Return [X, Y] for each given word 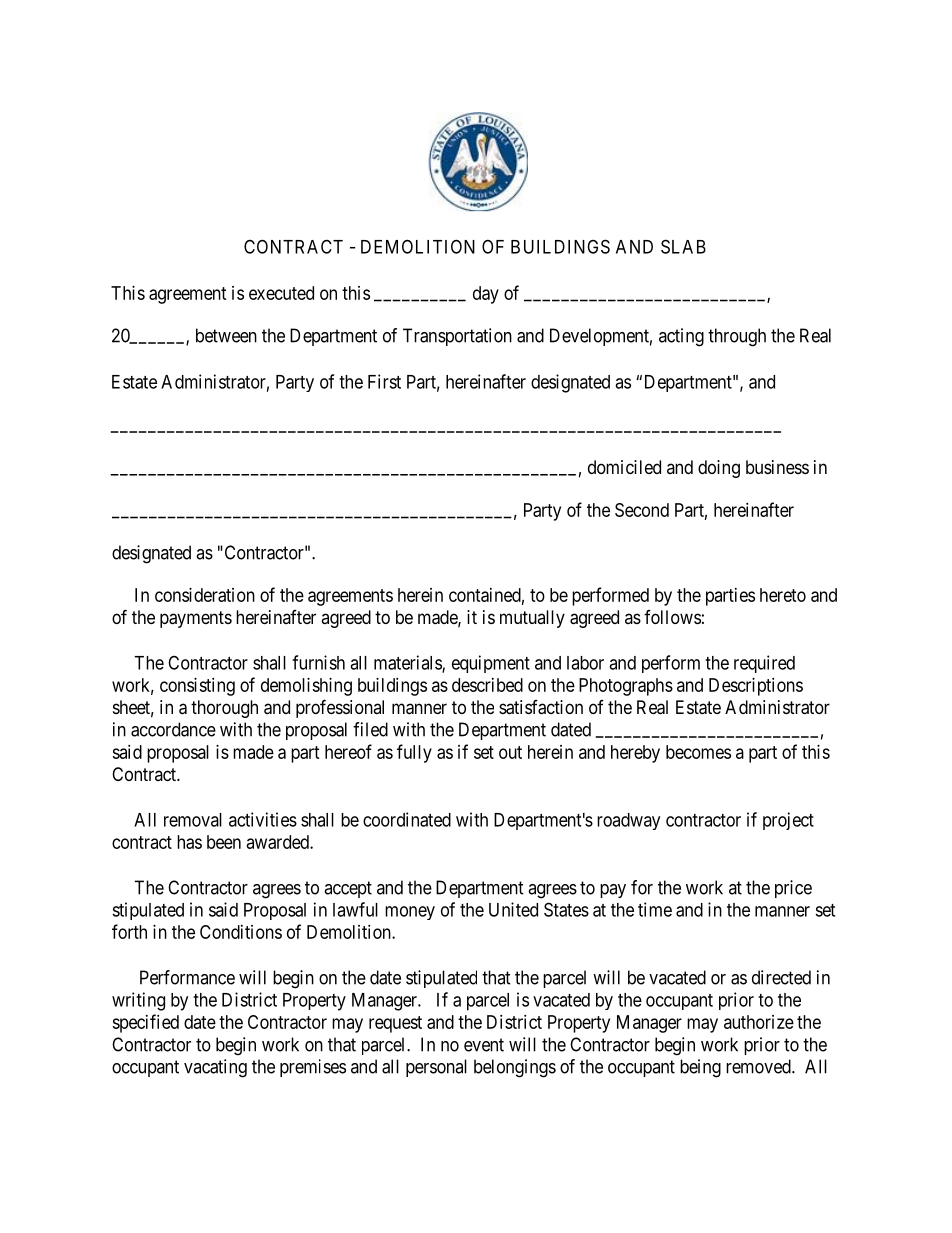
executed [281, 293]
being [700, 1068]
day [486, 295]
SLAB [683, 246]
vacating [215, 1068]
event [484, 1045]
